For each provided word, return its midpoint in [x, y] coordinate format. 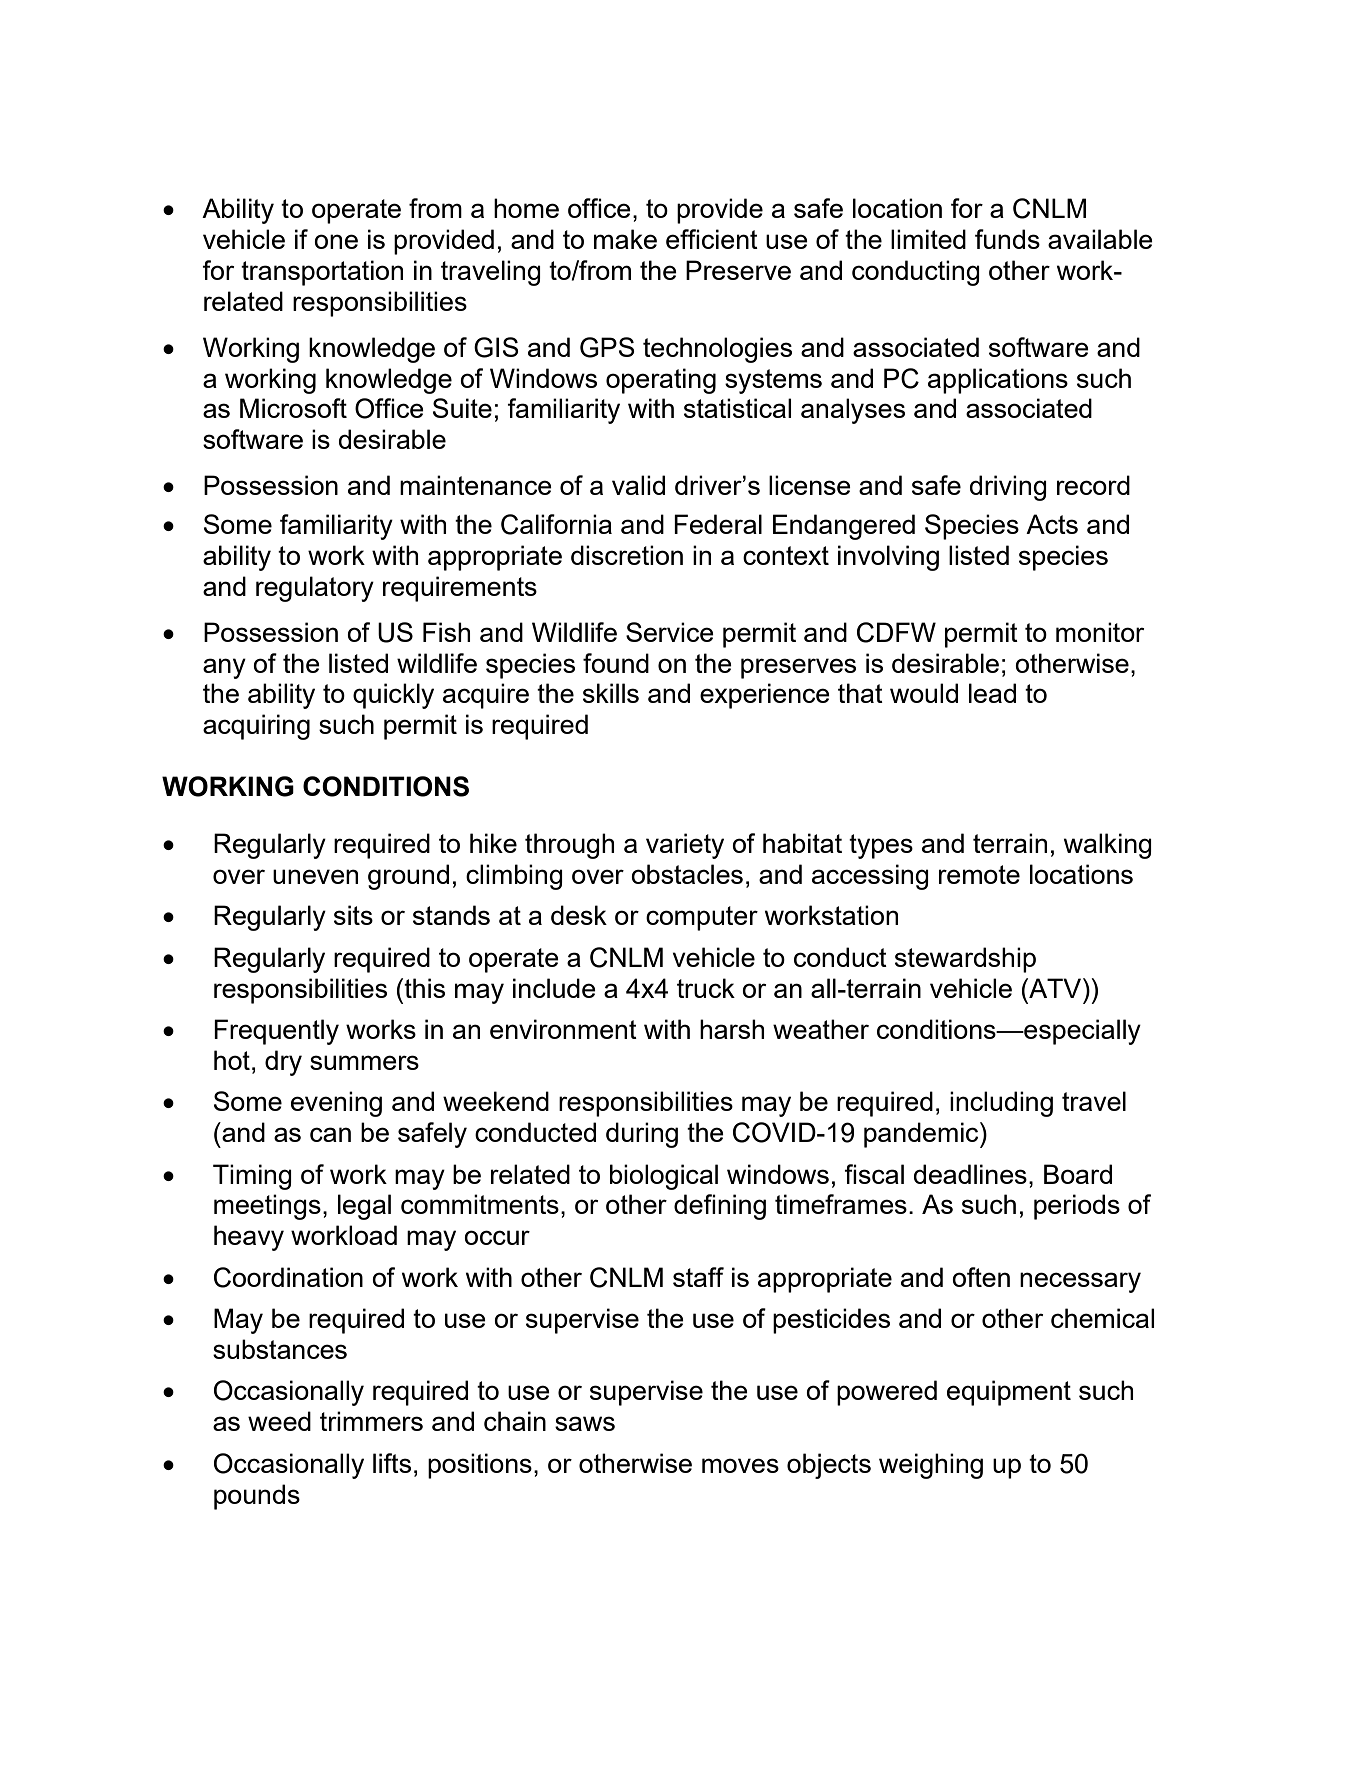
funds [1007, 239]
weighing [931, 1466]
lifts [392, 1463]
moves [740, 1465]
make [625, 239]
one [336, 241]
